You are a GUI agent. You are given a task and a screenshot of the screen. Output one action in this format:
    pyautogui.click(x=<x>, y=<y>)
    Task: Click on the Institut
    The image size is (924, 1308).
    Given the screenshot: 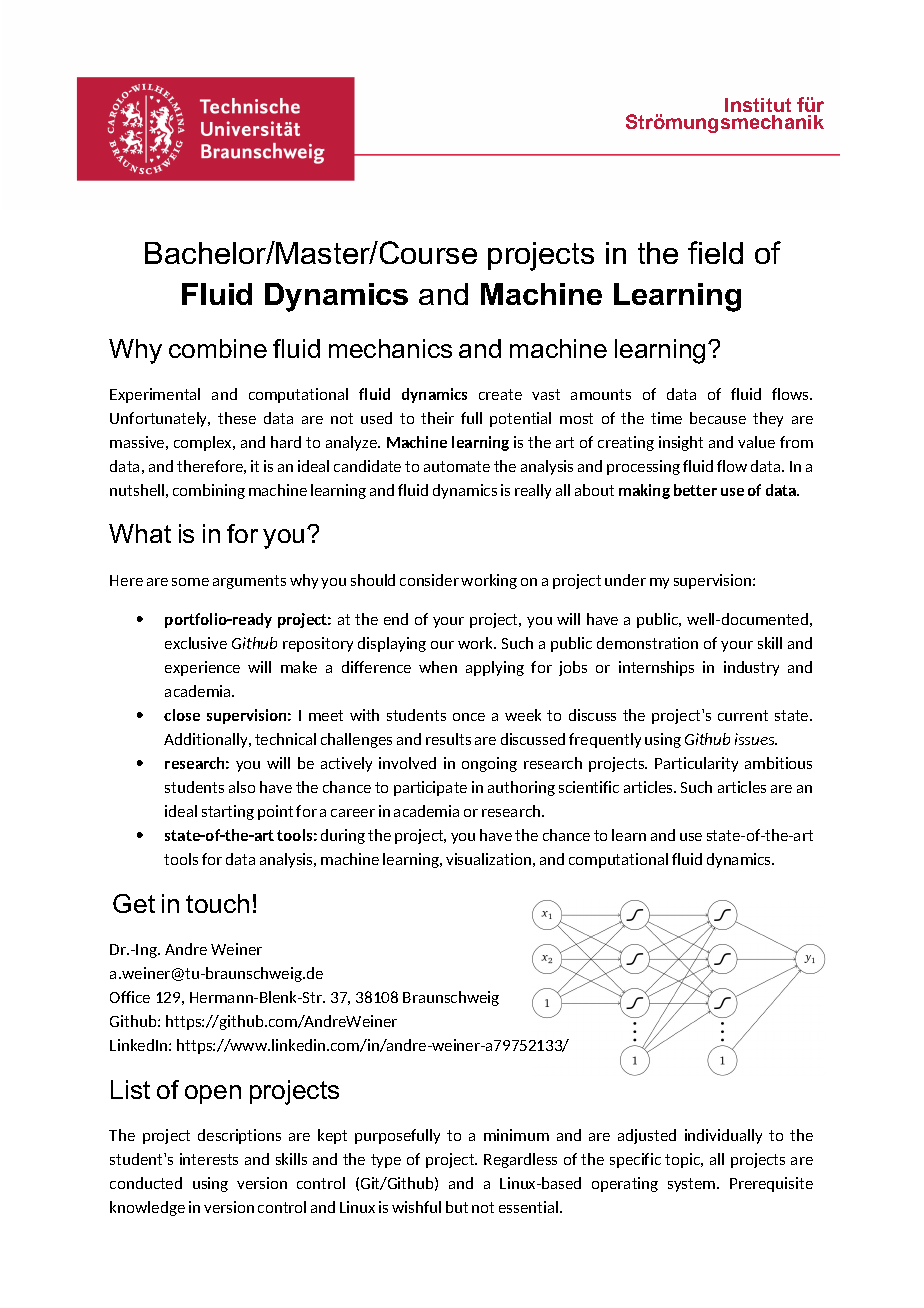 What is the action you would take?
    pyautogui.click(x=758, y=105)
